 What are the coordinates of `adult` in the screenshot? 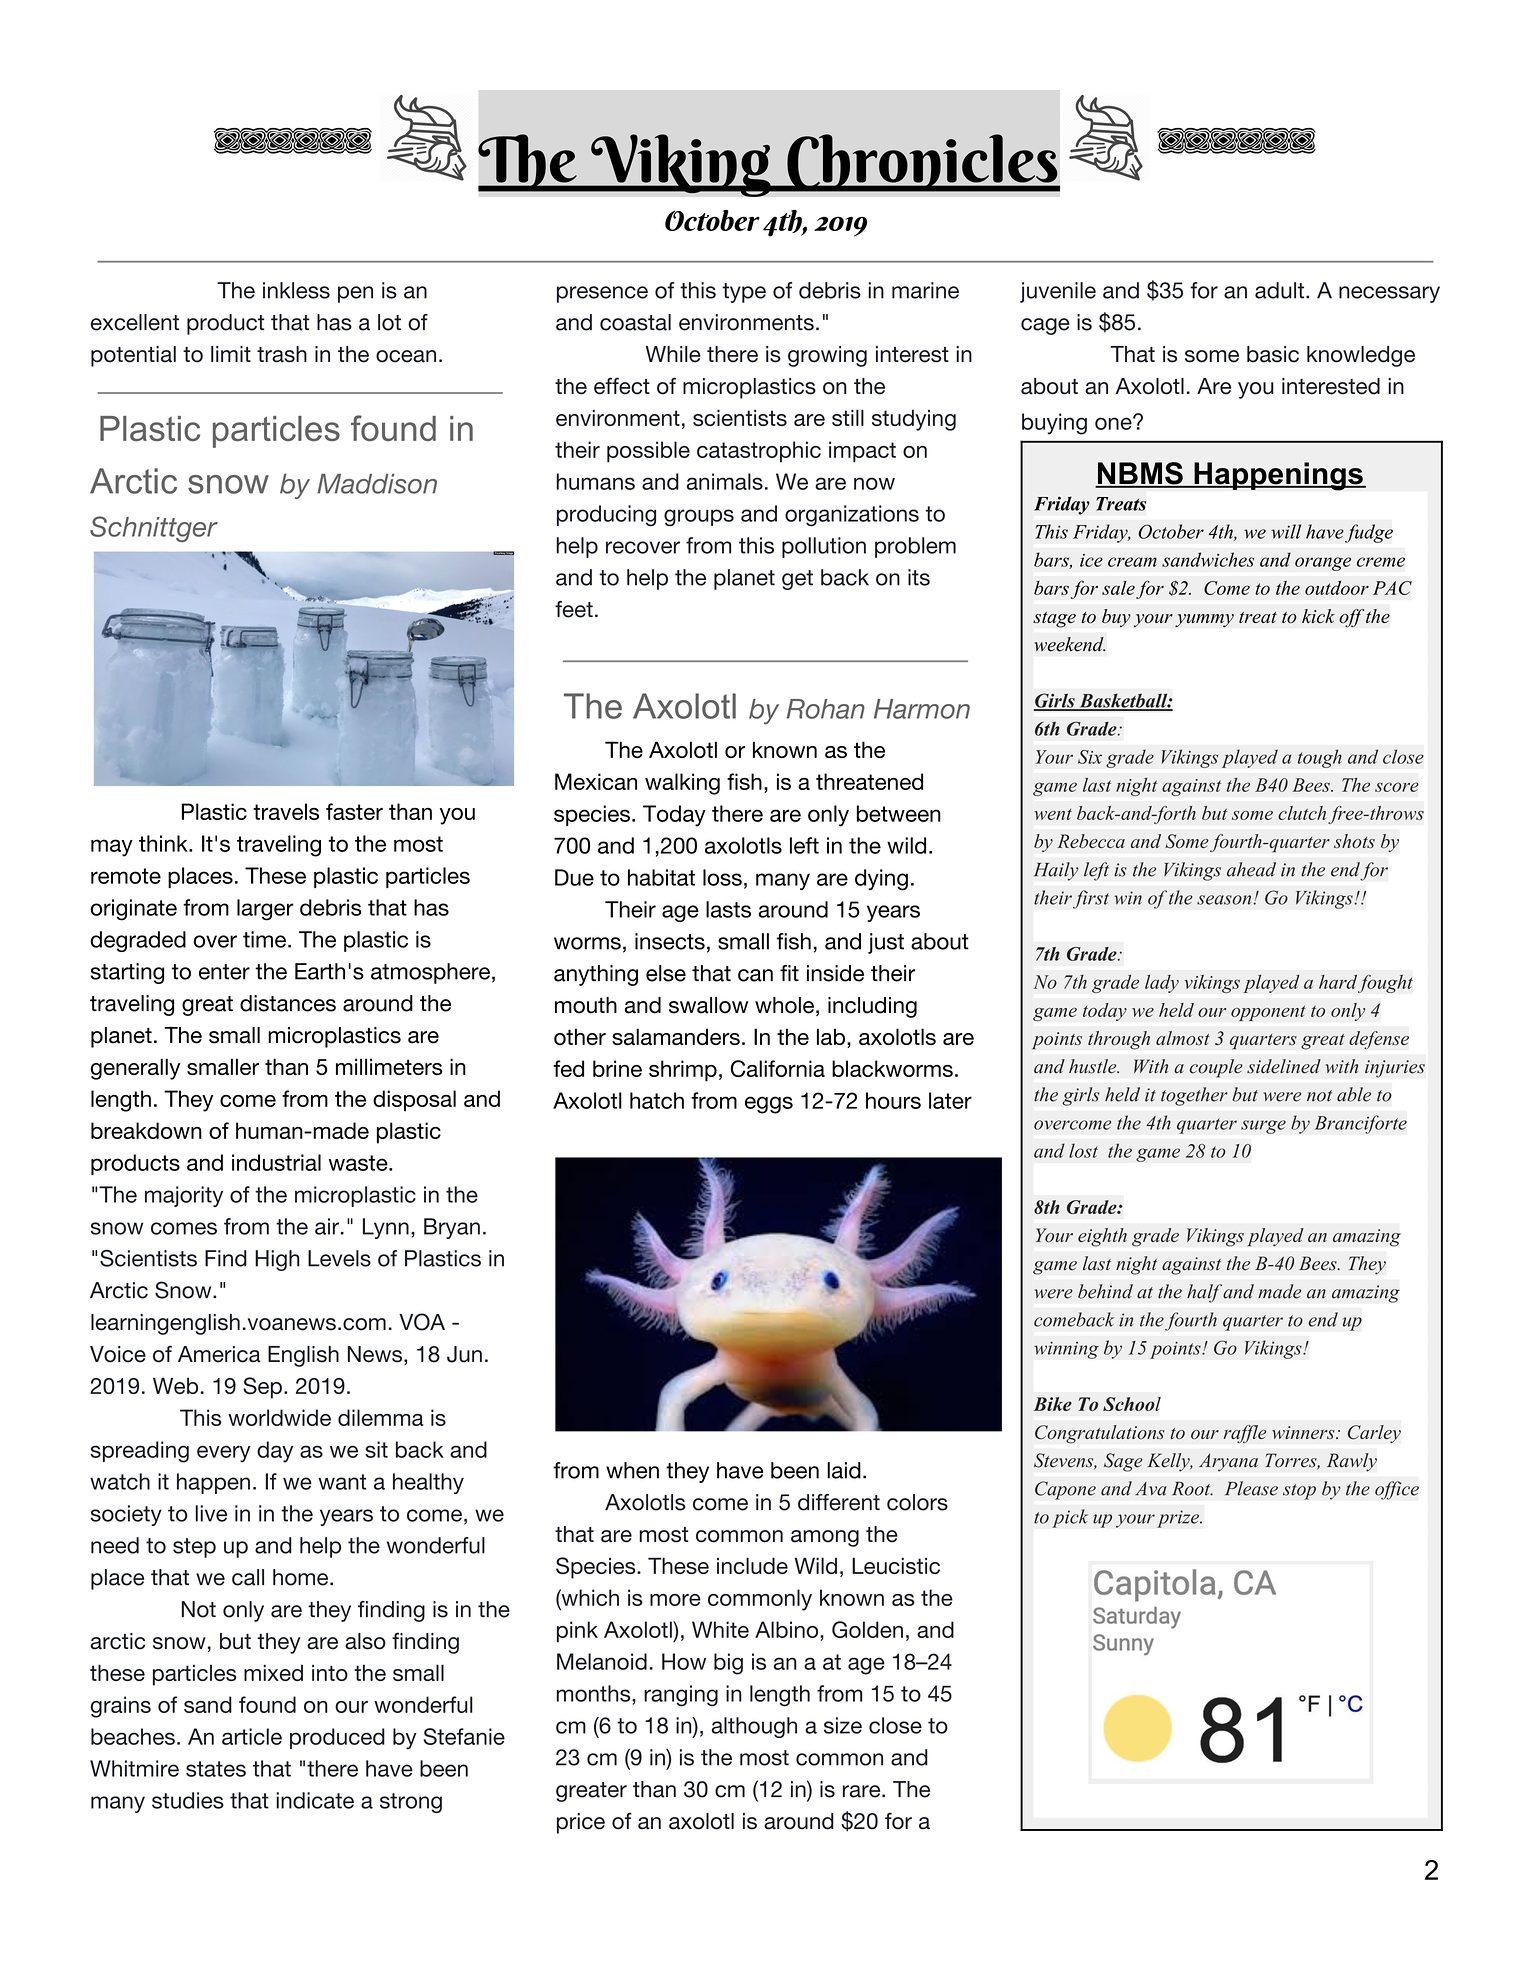 It's located at (1279, 290).
